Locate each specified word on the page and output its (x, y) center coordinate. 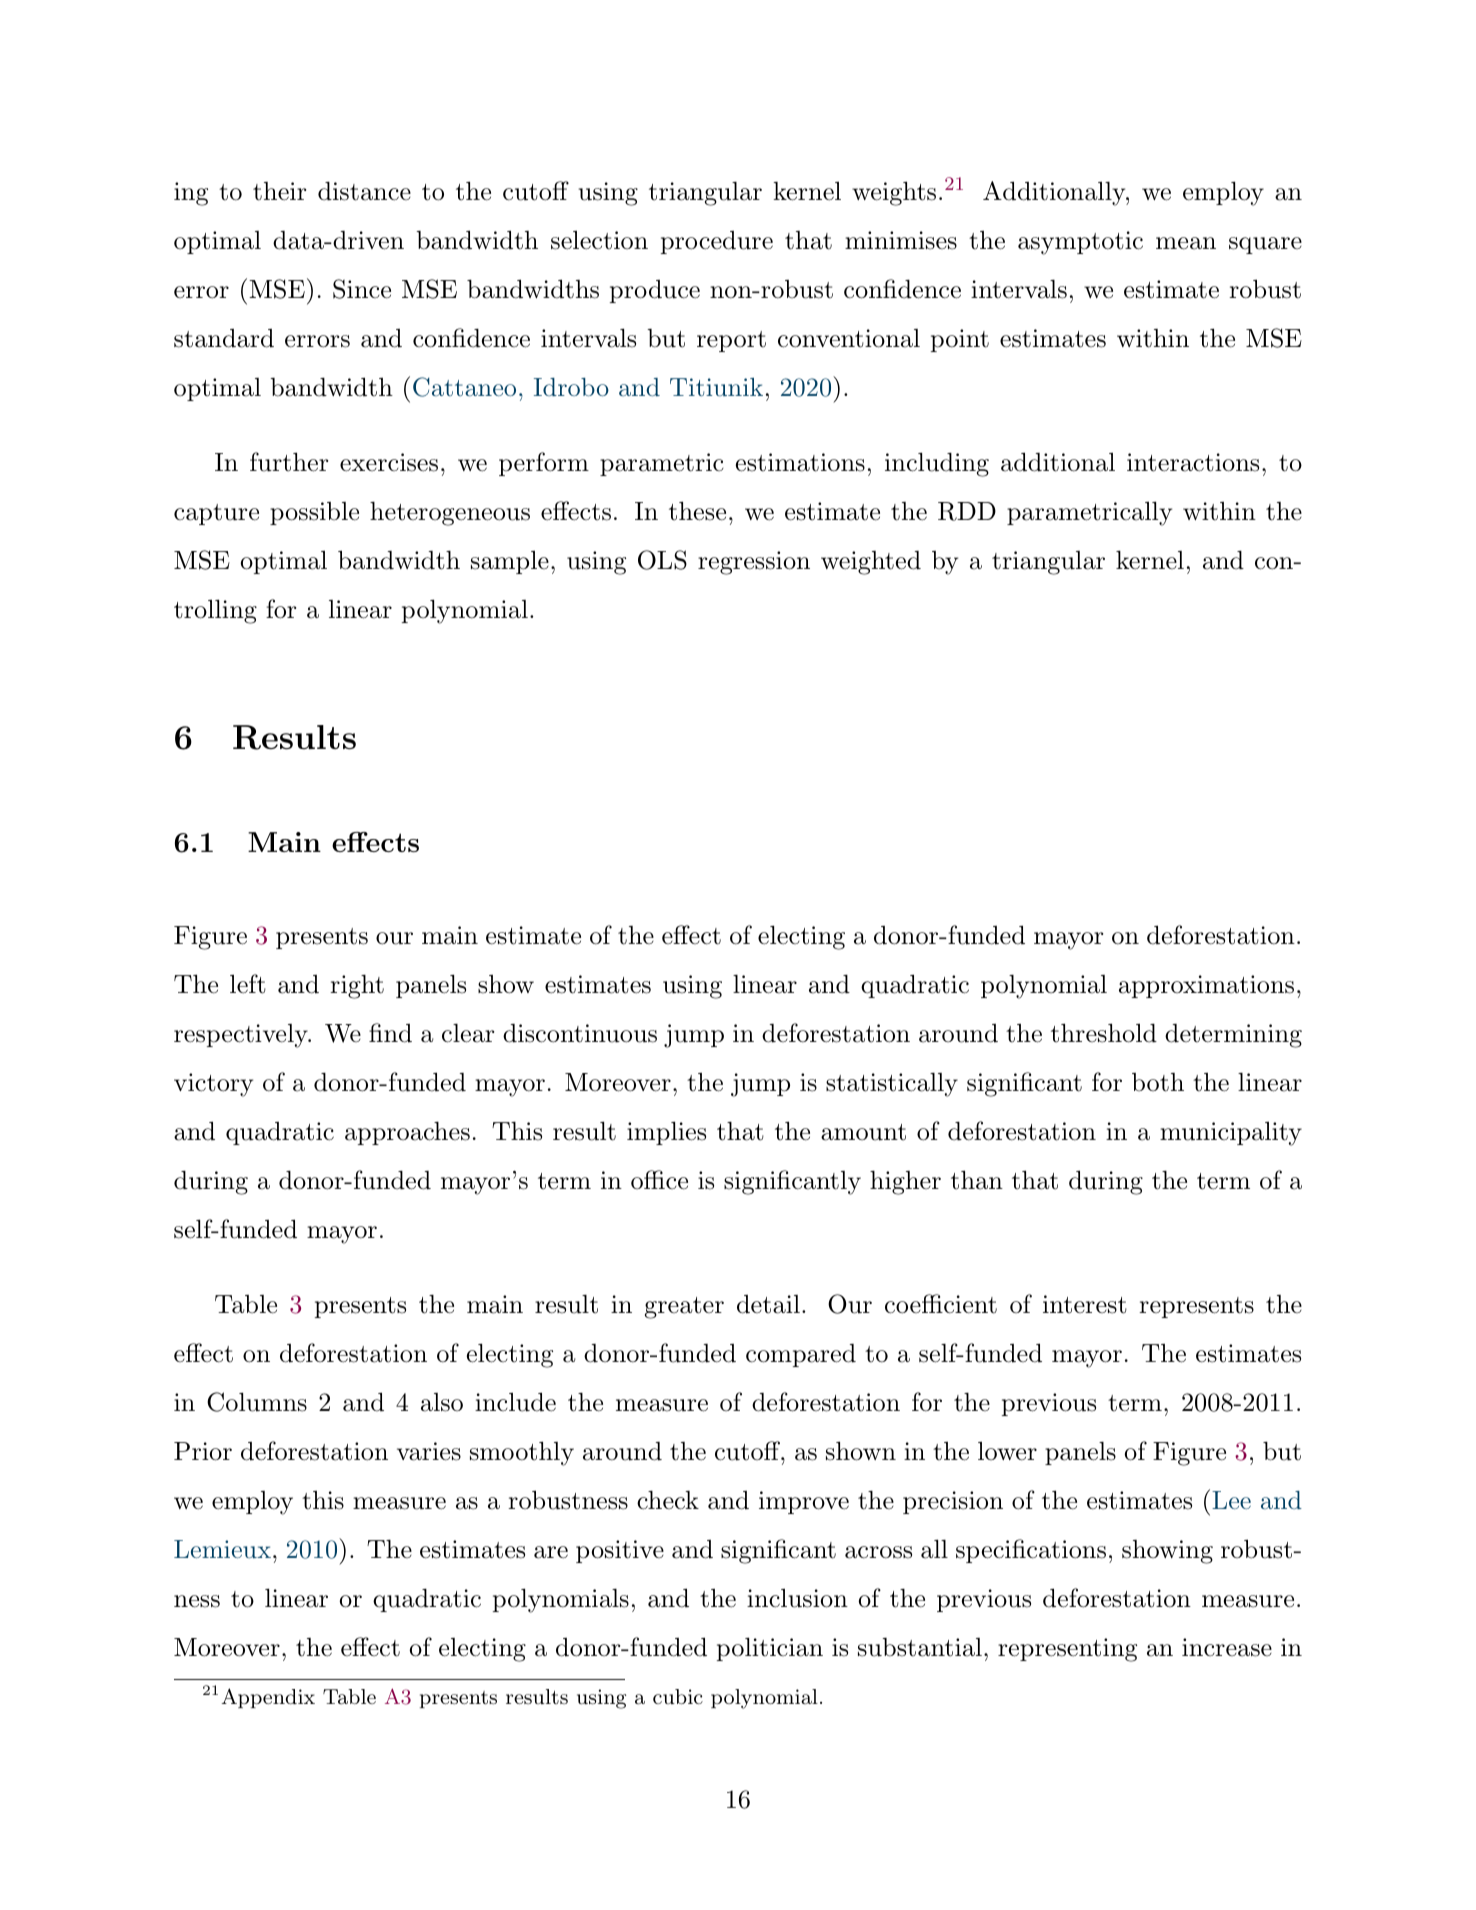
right (357, 986)
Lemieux (222, 1549)
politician (770, 1649)
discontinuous (580, 1033)
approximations (1206, 986)
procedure (717, 242)
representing (1067, 1650)
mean (1186, 243)
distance (364, 191)
